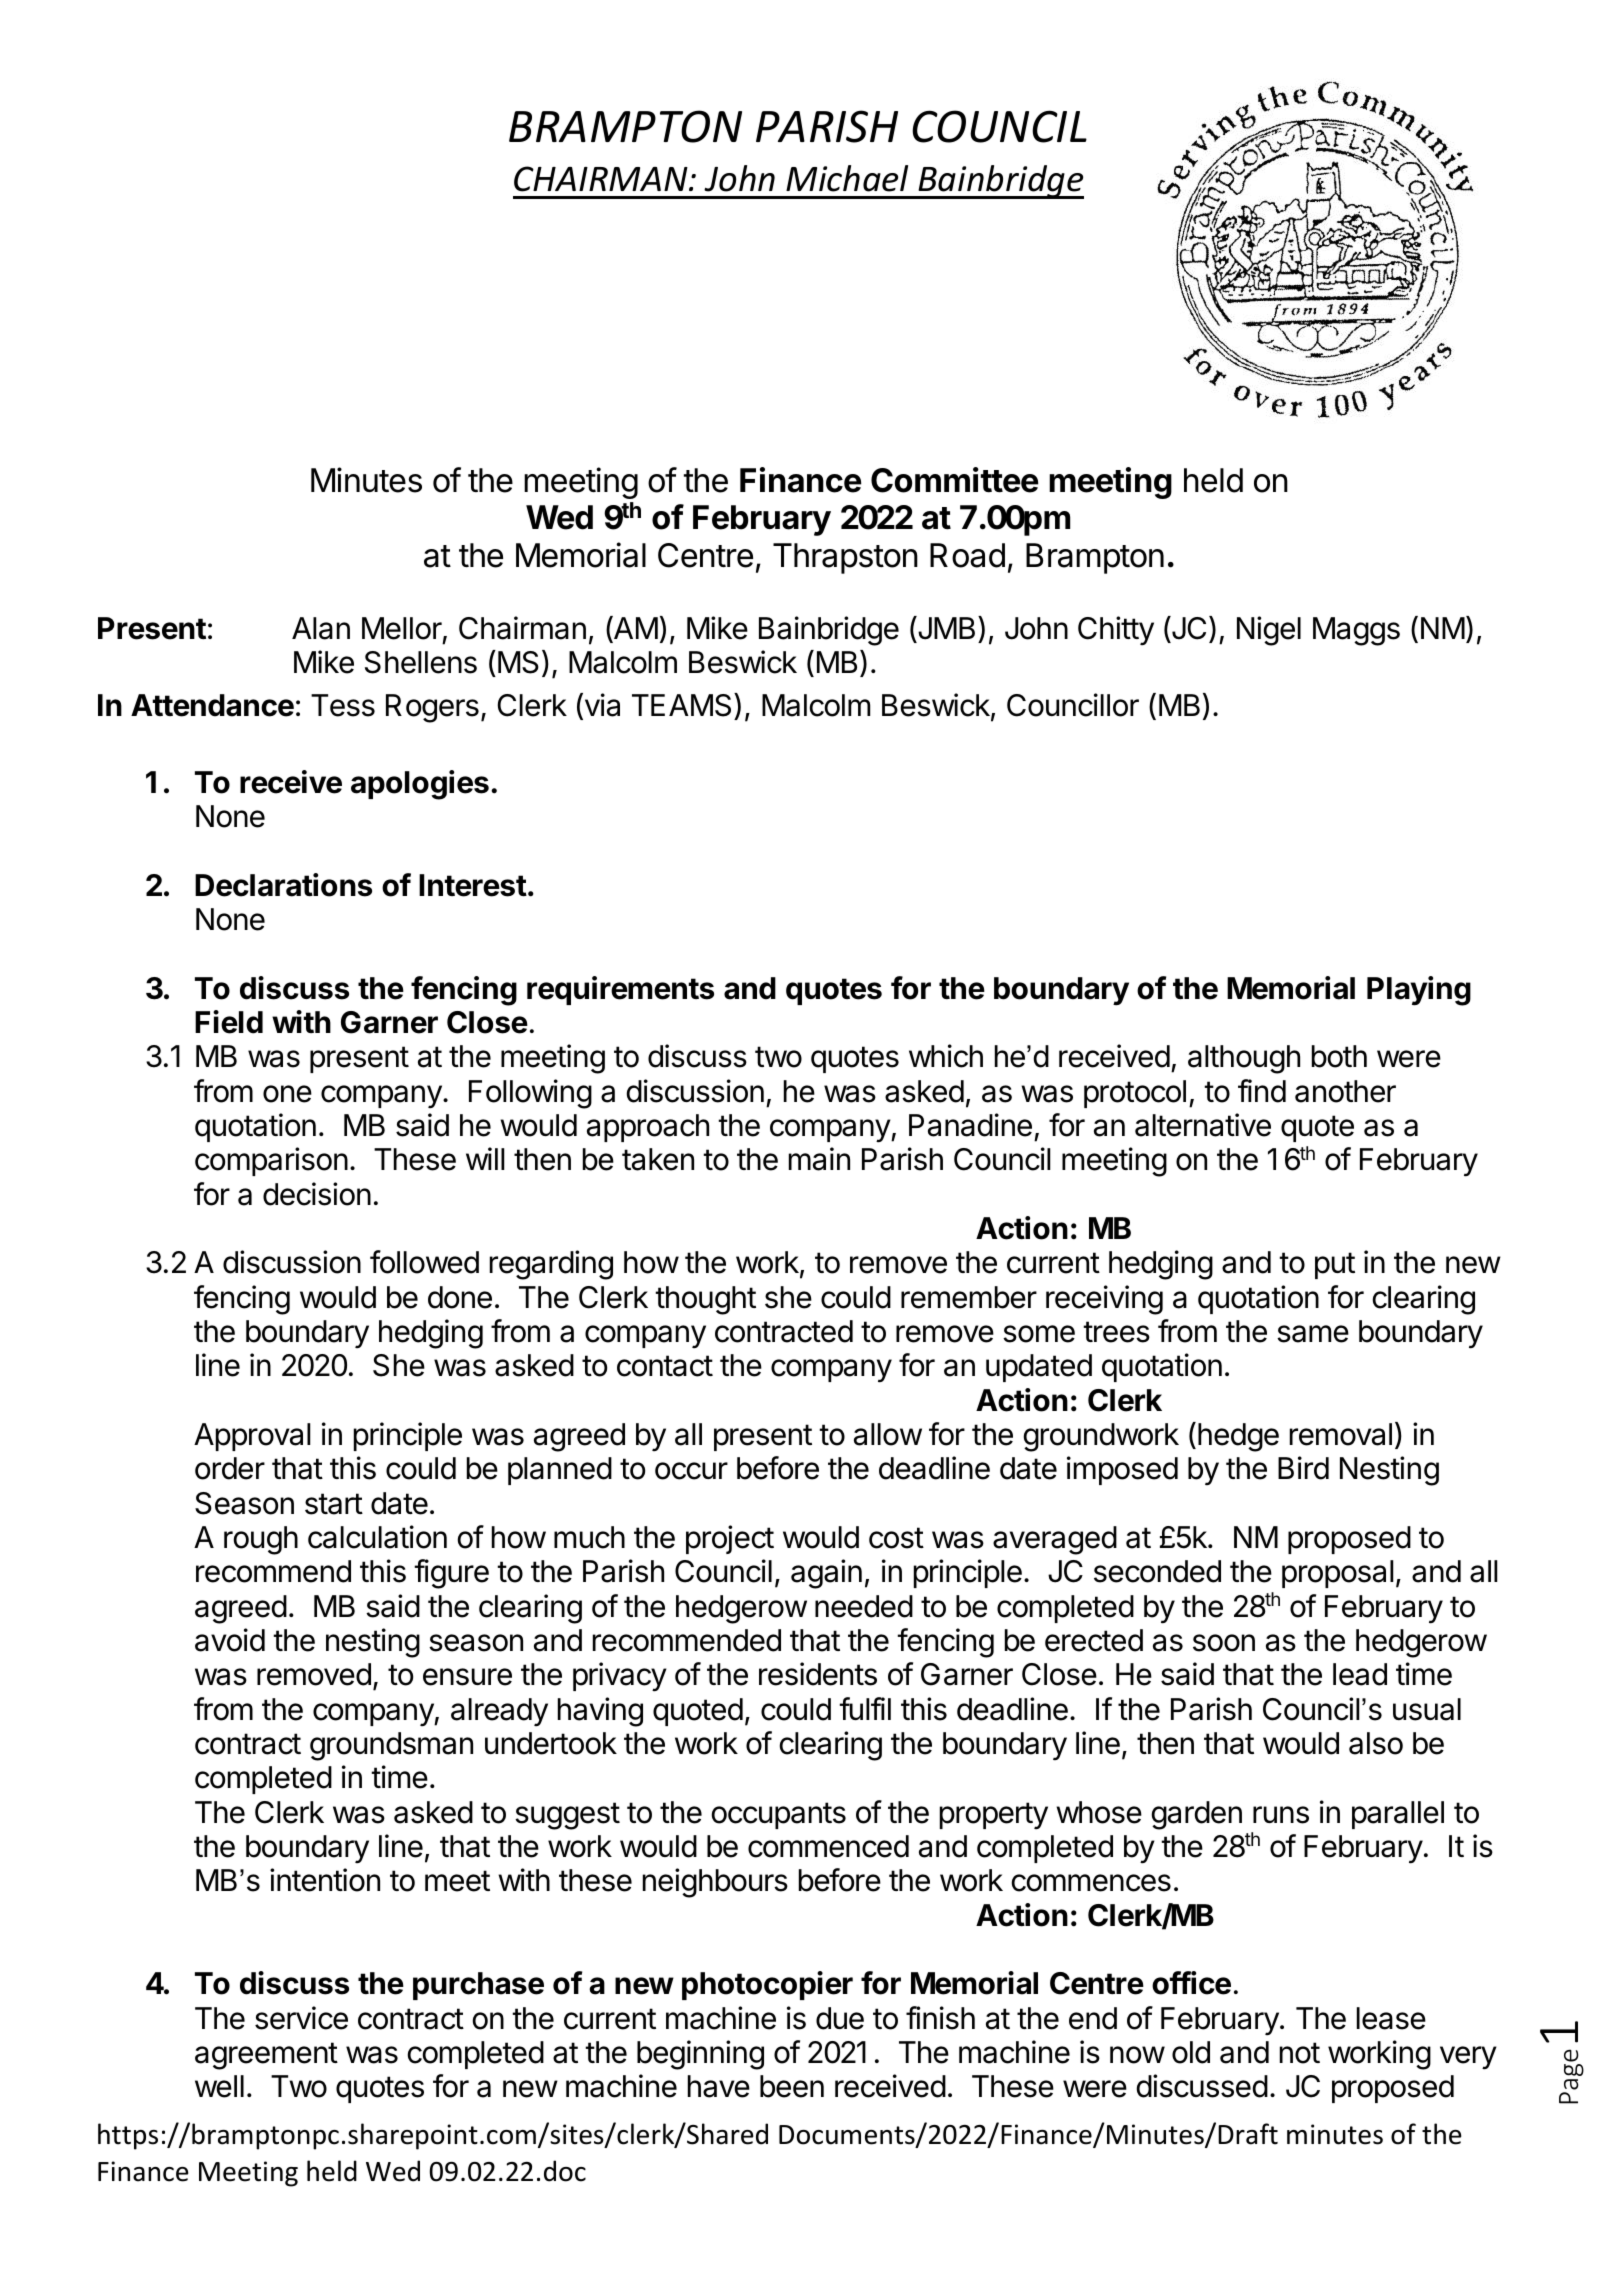  I want to click on Playing, so click(1419, 991).
